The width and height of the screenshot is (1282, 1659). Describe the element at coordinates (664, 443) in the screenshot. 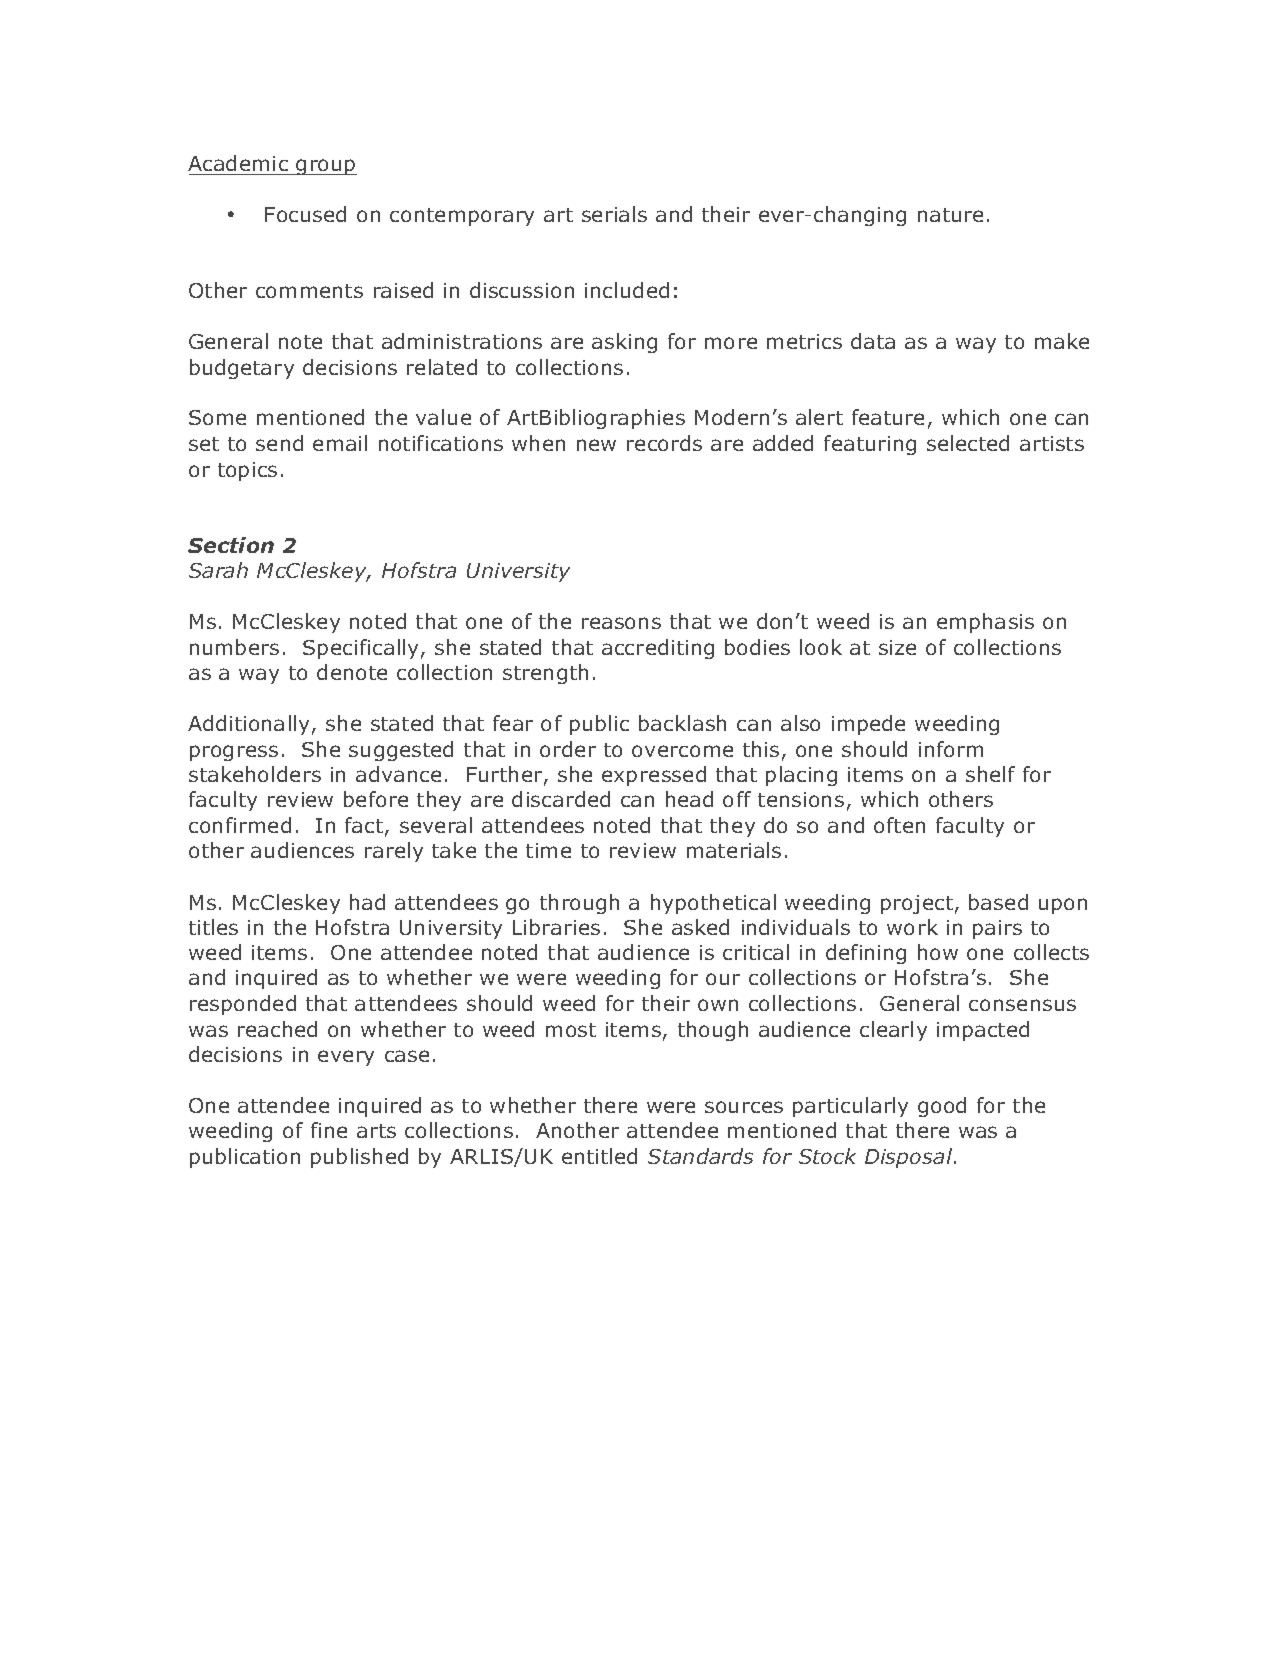

I see `records` at that location.
